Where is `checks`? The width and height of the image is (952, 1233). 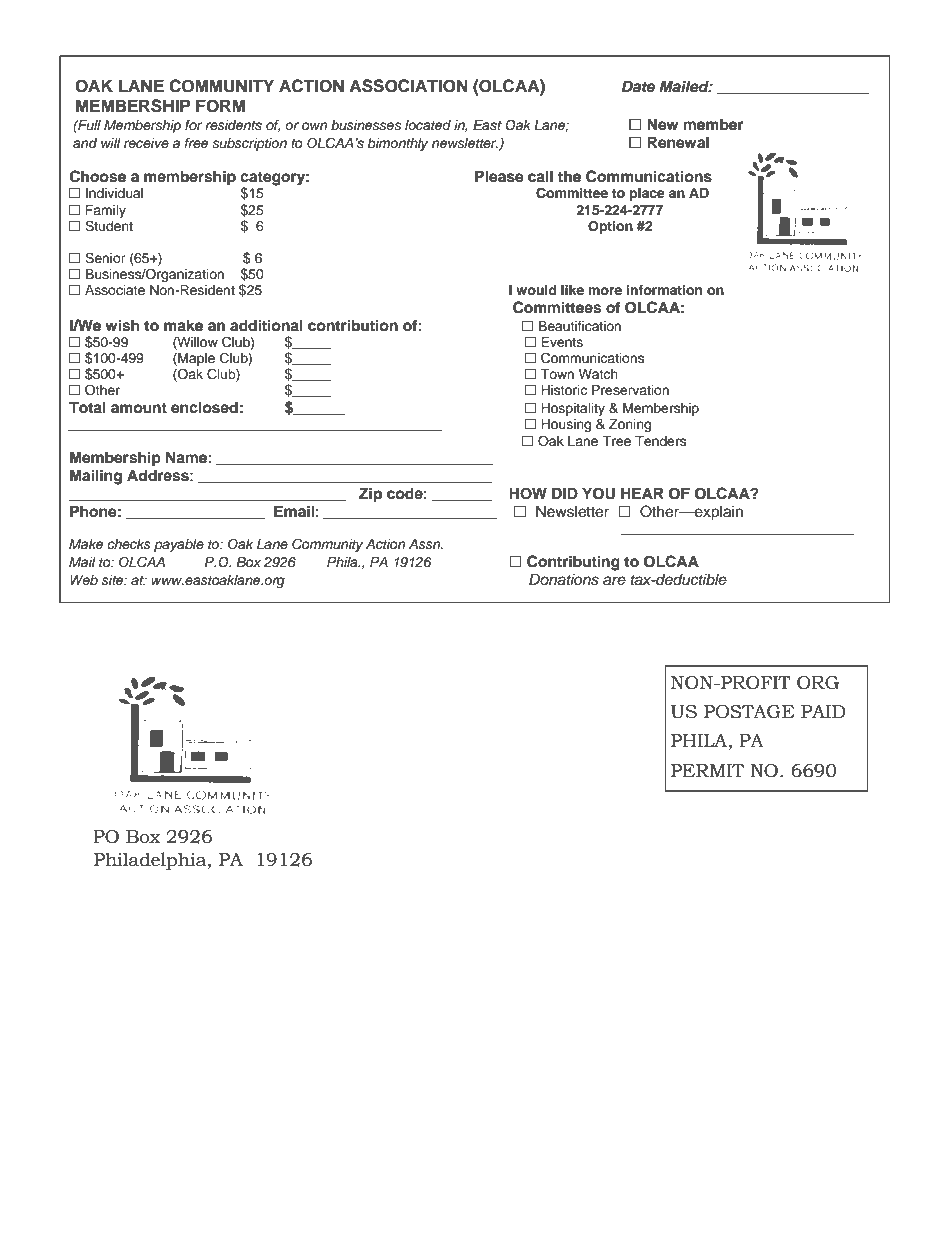 checks is located at coordinates (129, 544).
